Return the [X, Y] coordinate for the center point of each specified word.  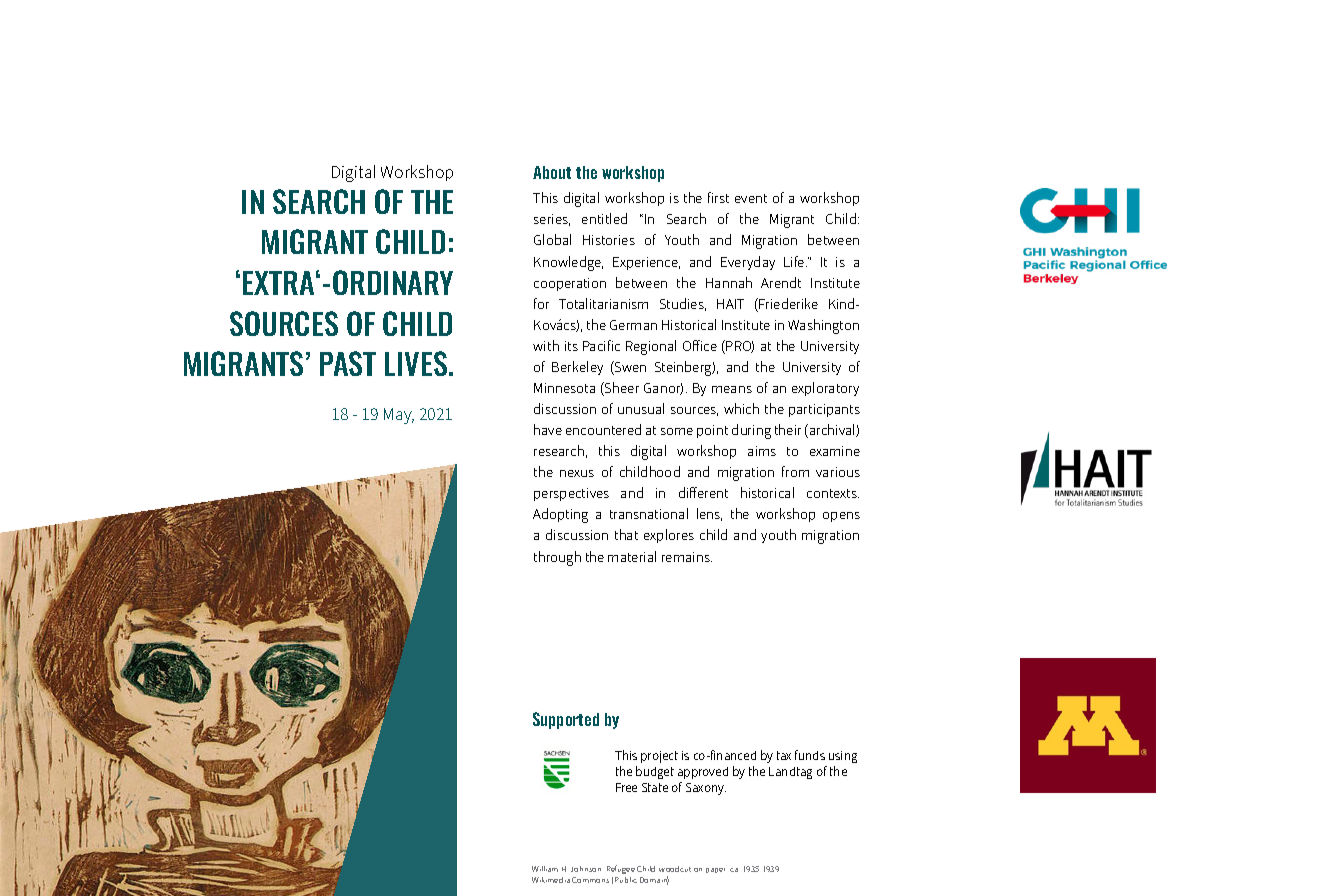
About [552, 172]
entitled [604, 218]
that [626, 534]
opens [841, 517]
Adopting [560, 515]
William [545, 869]
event [751, 198]
